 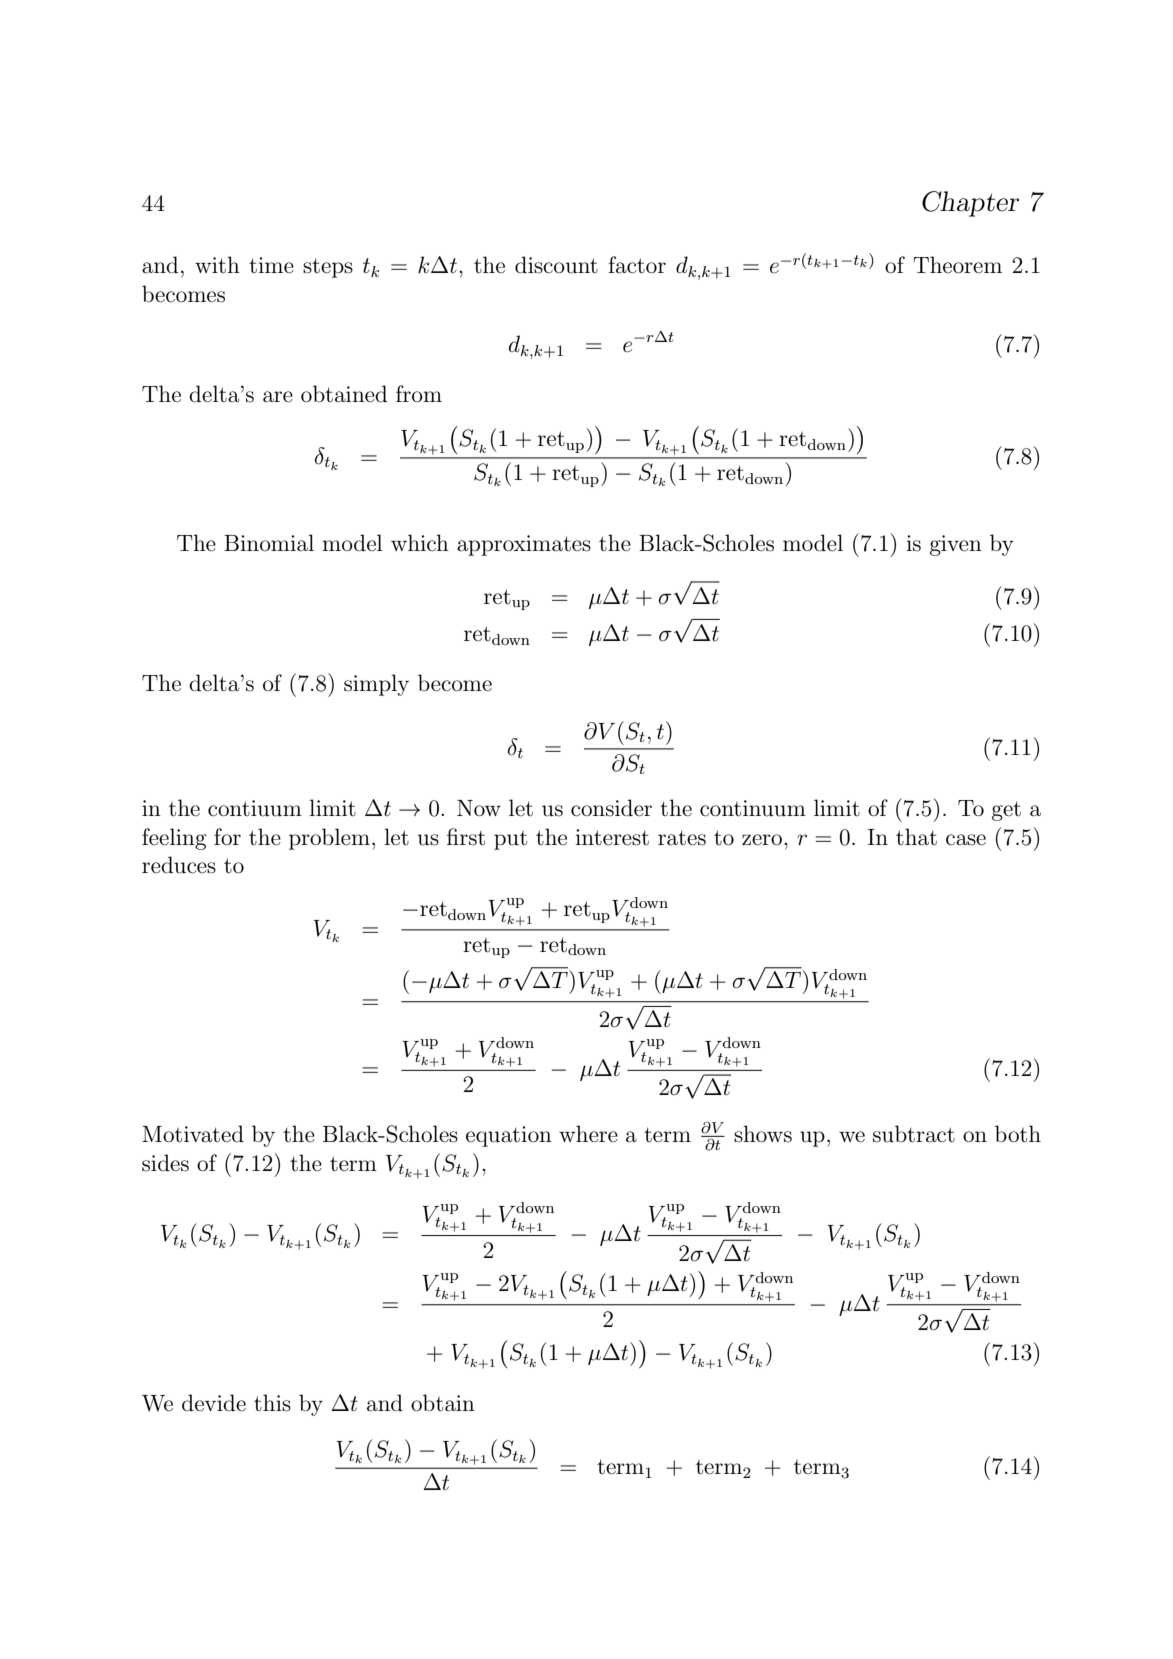 I want to click on this, so click(x=272, y=1403).
